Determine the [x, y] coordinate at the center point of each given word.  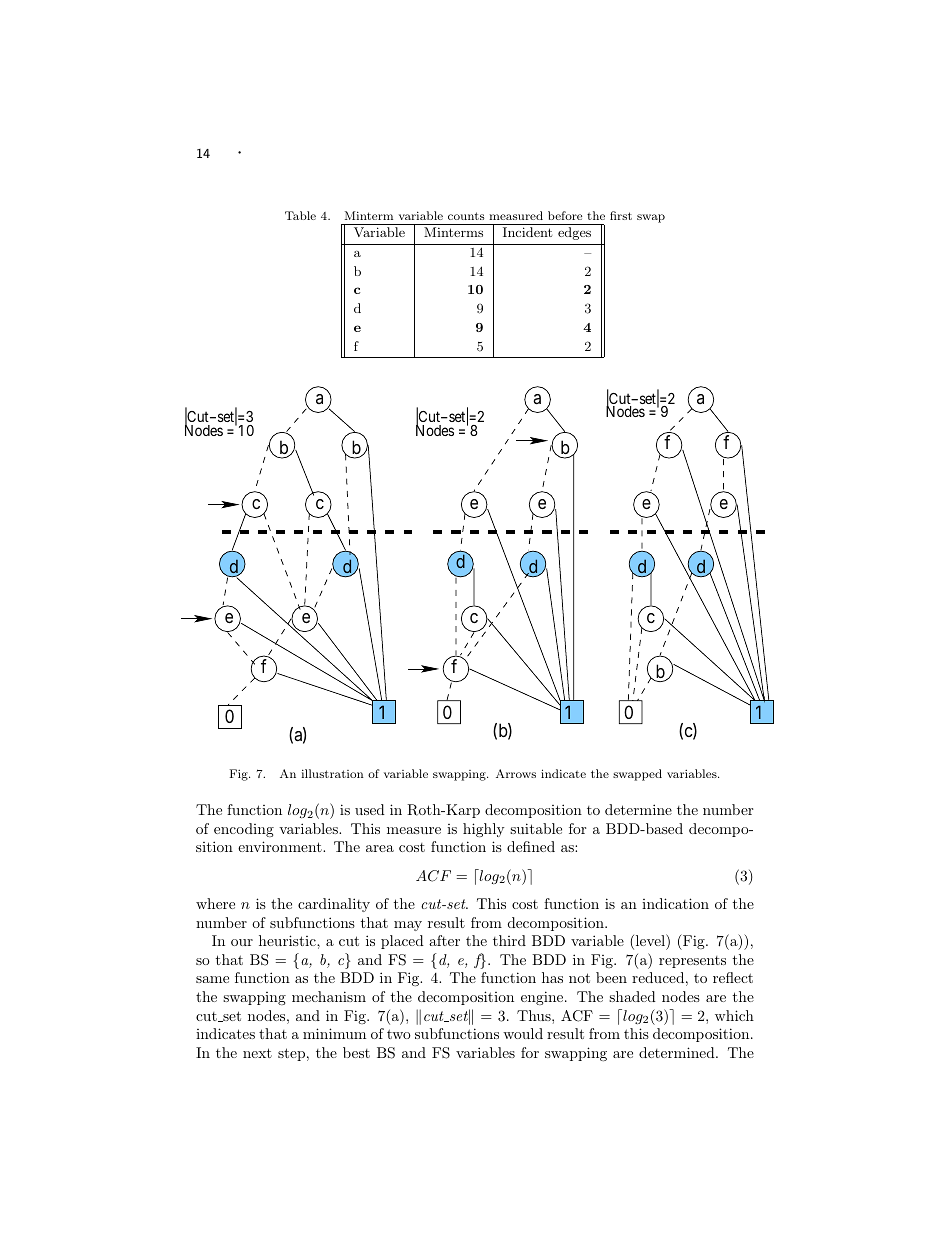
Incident [527, 232]
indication [675, 903]
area [380, 848]
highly [483, 830]
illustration [332, 773]
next [257, 1053]
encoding [244, 830]
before [565, 215]
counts [466, 216]
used [370, 809]
